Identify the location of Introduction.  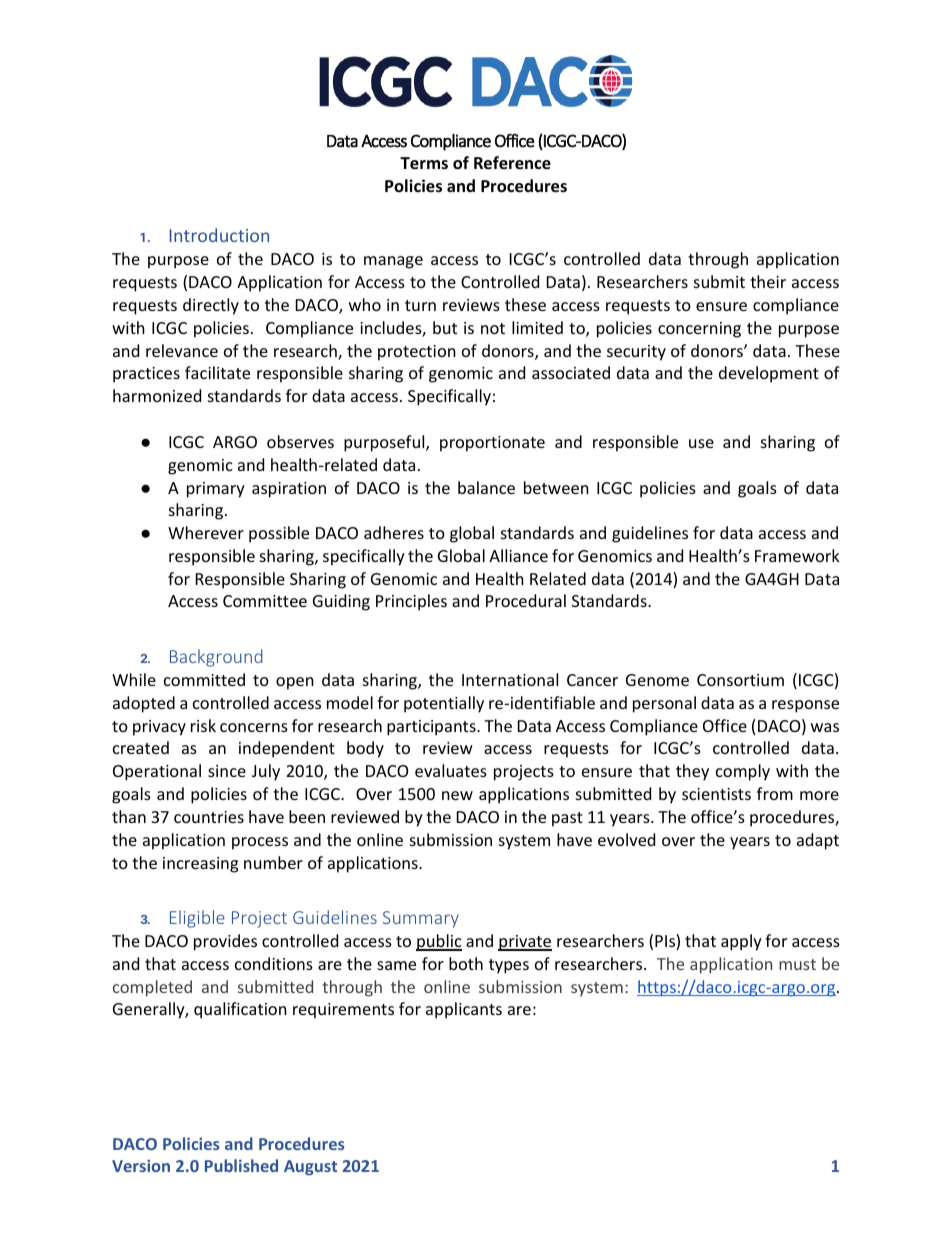
(219, 235).
